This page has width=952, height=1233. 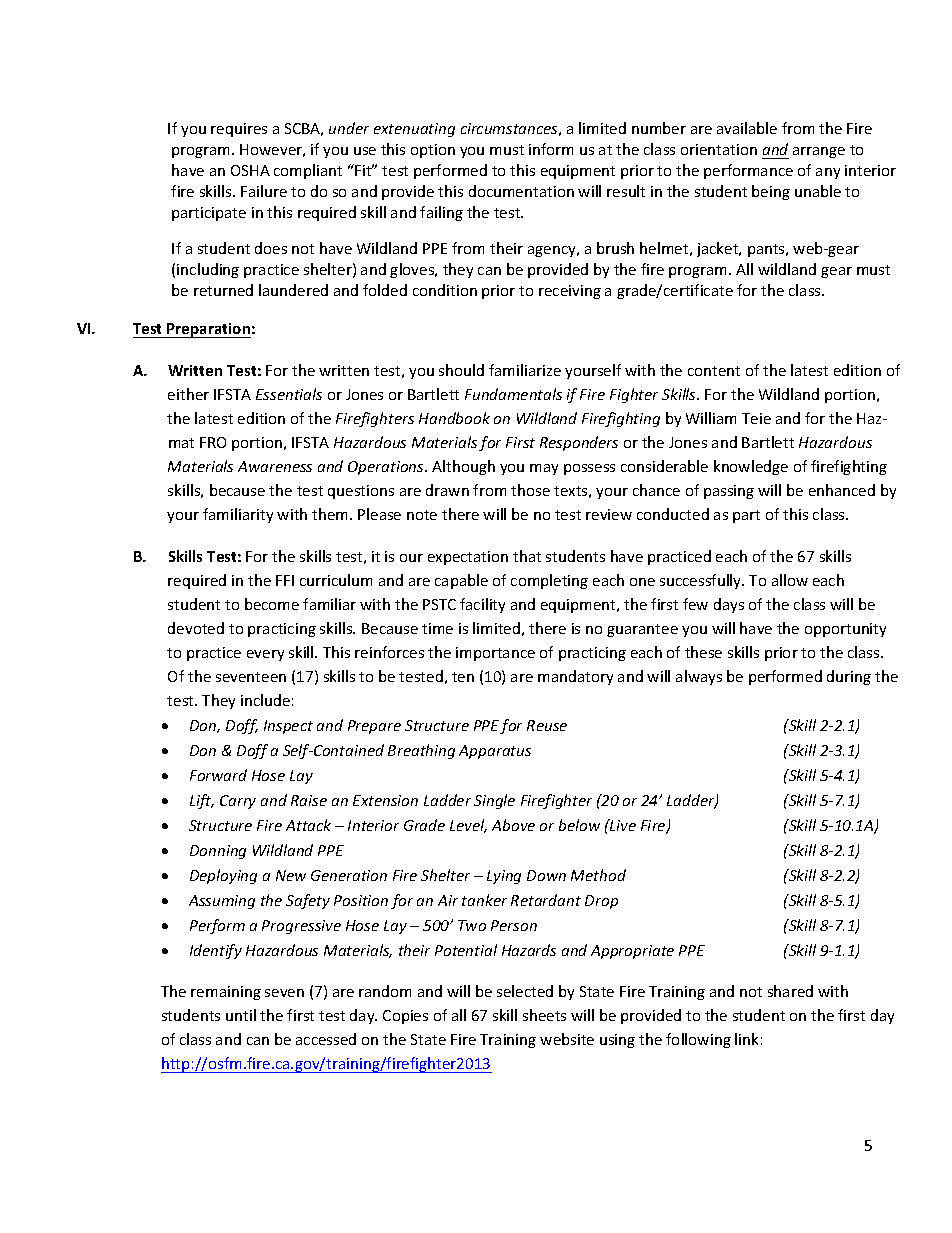 What do you see at coordinates (549, 581) in the page?
I see `completing` at bounding box center [549, 581].
